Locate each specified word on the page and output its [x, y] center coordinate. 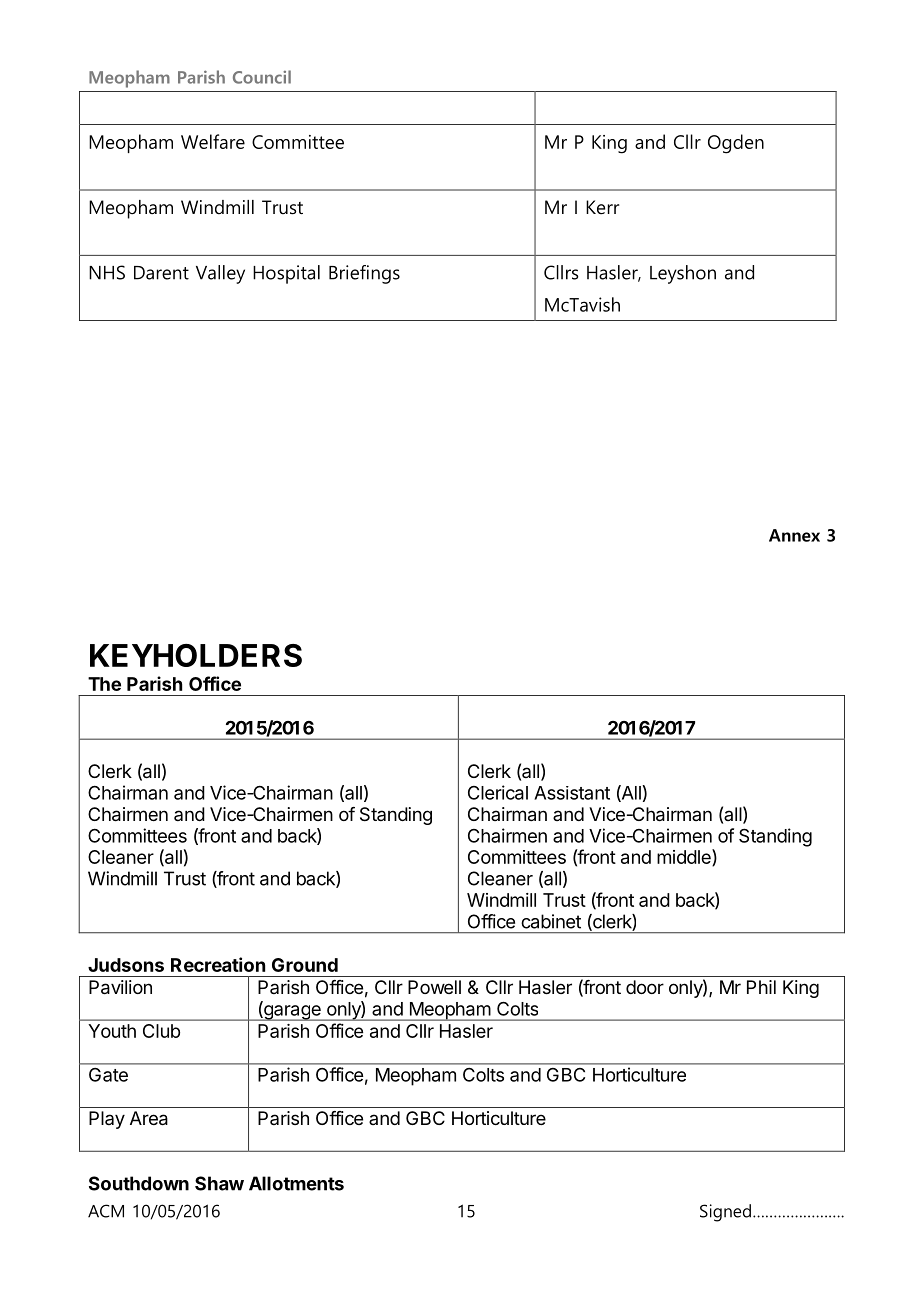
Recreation [218, 964]
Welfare [213, 141]
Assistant [572, 793]
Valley [220, 274]
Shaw [219, 1183]
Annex [794, 535]
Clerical [498, 792]
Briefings [364, 274]
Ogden [736, 144]
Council [262, 77]
